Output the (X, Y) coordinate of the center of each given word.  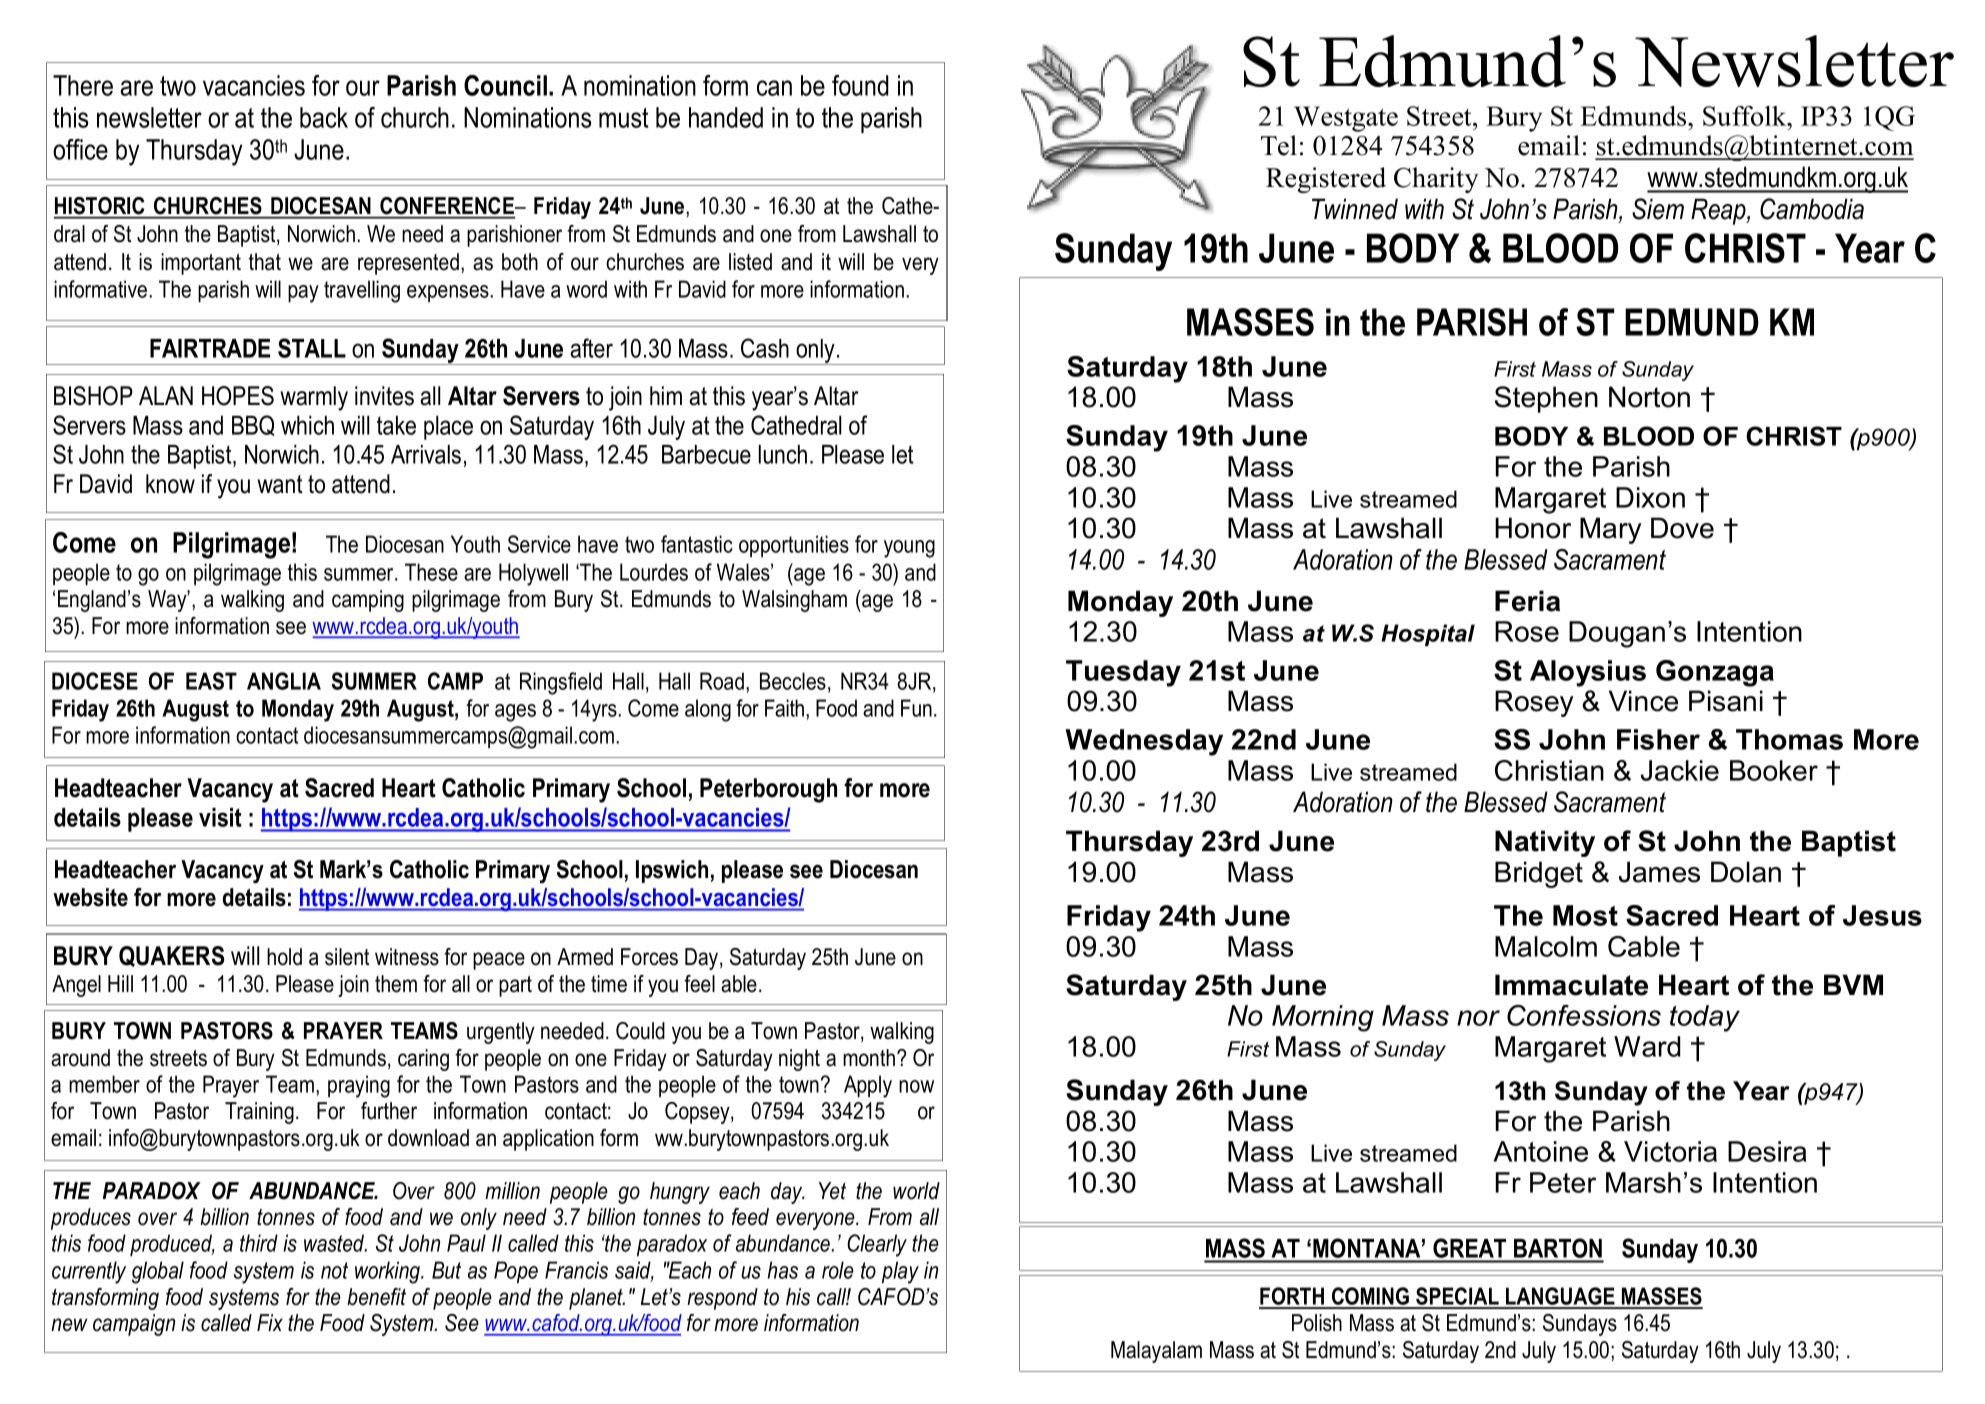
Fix (270, 1322)
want (280, 484)
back (324, 117)
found (860, 85)
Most (1585, 915)
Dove (1682, 528)
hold (284, 957)
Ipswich (672, 871)
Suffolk (1746, 116)
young (909, 549)
